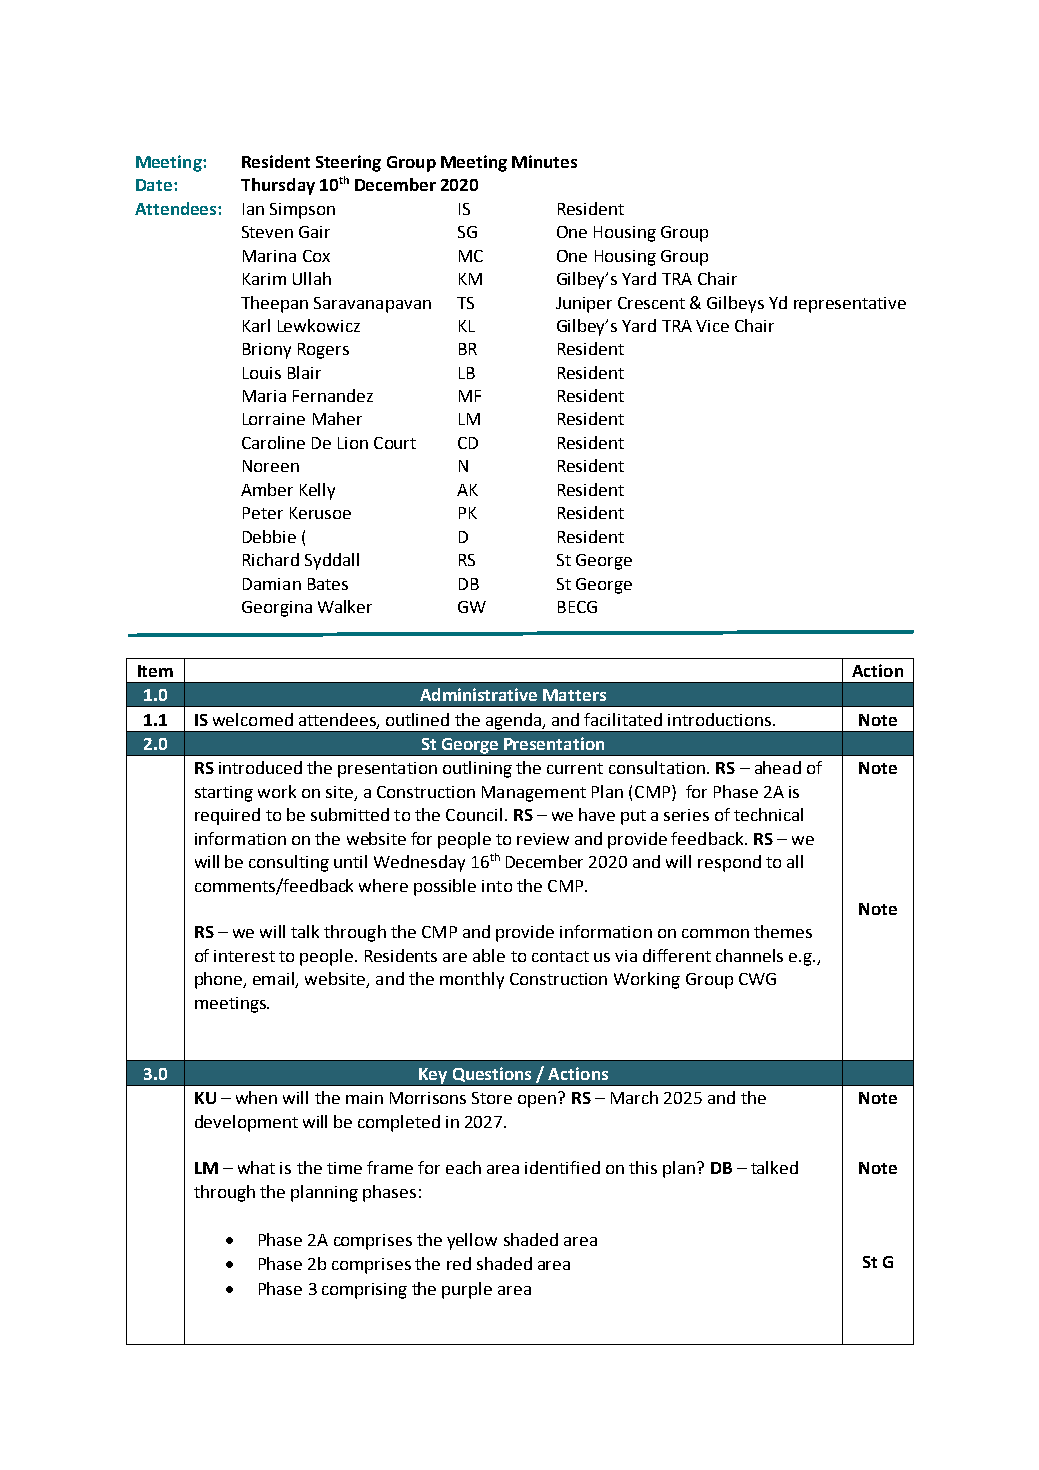 Image resolution: width=1039 pixels, height=1470 pixels. I want to click on introductions, so click(721, 719).
